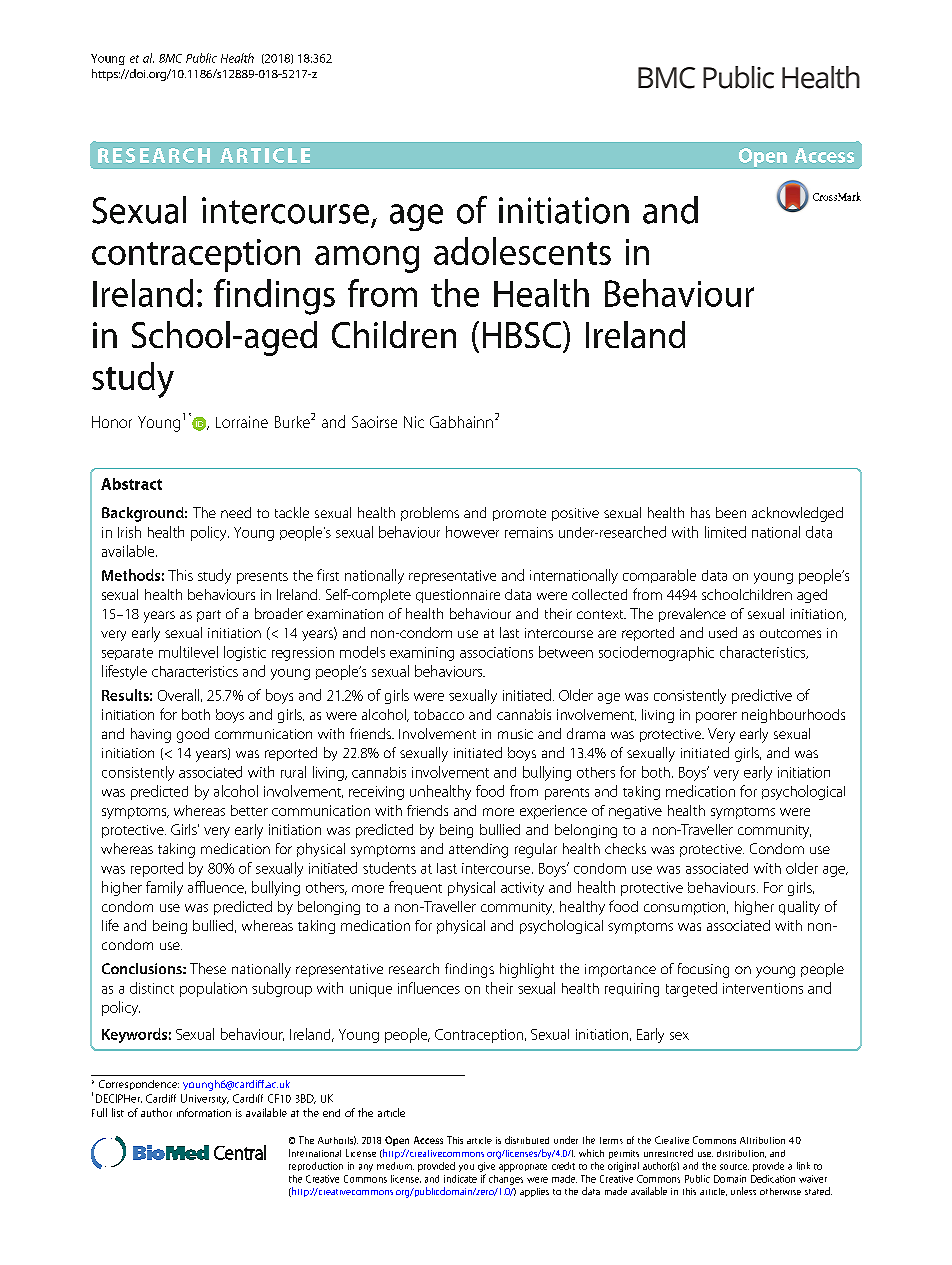 Image resolution: width=952 pixels, height=1265 pixels. Describe the element at coordinates (204, 1112) in the document. I see `information` at that location.
